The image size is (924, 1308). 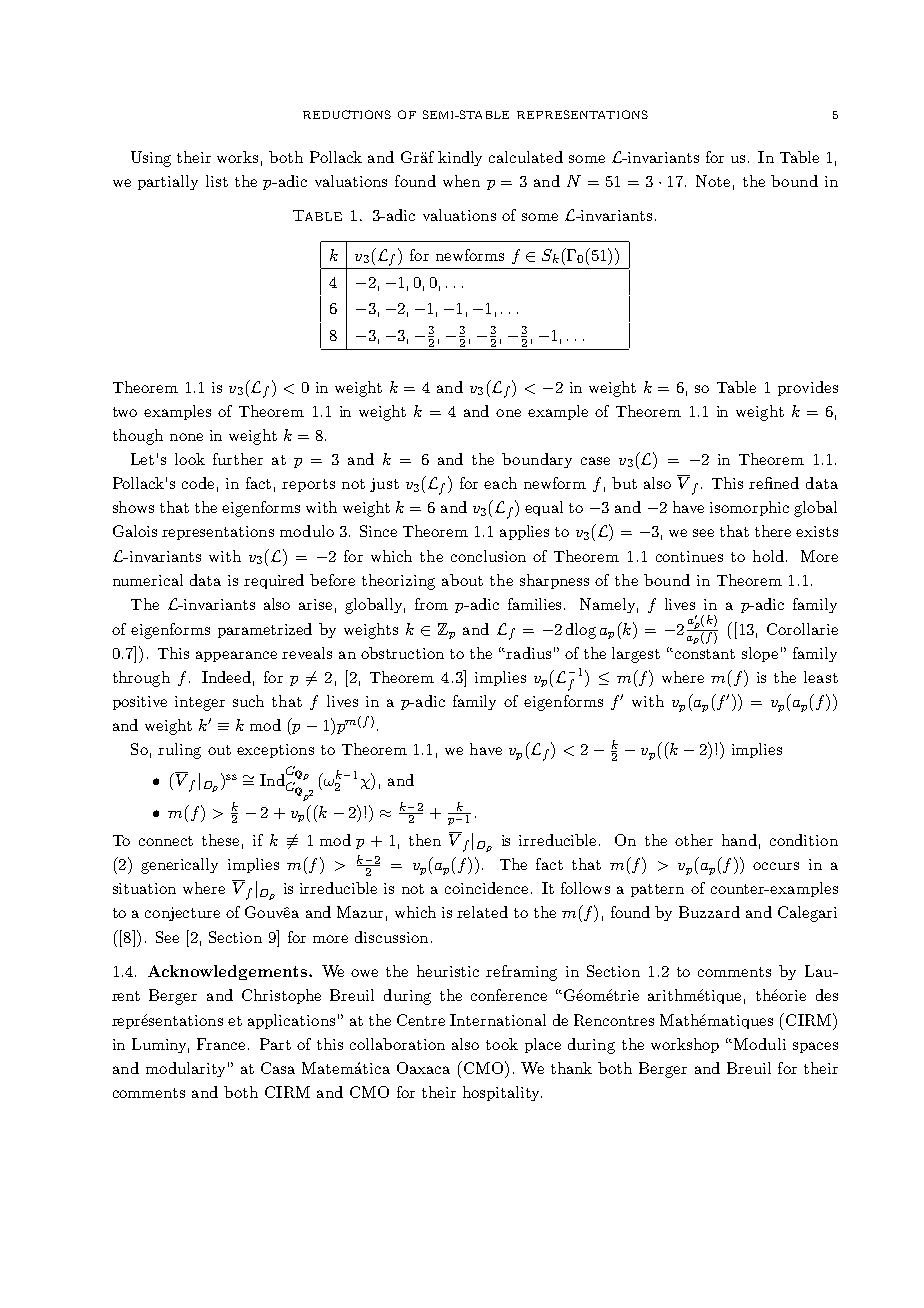 I want to click on modularity, so click(x=185, y=1069).
